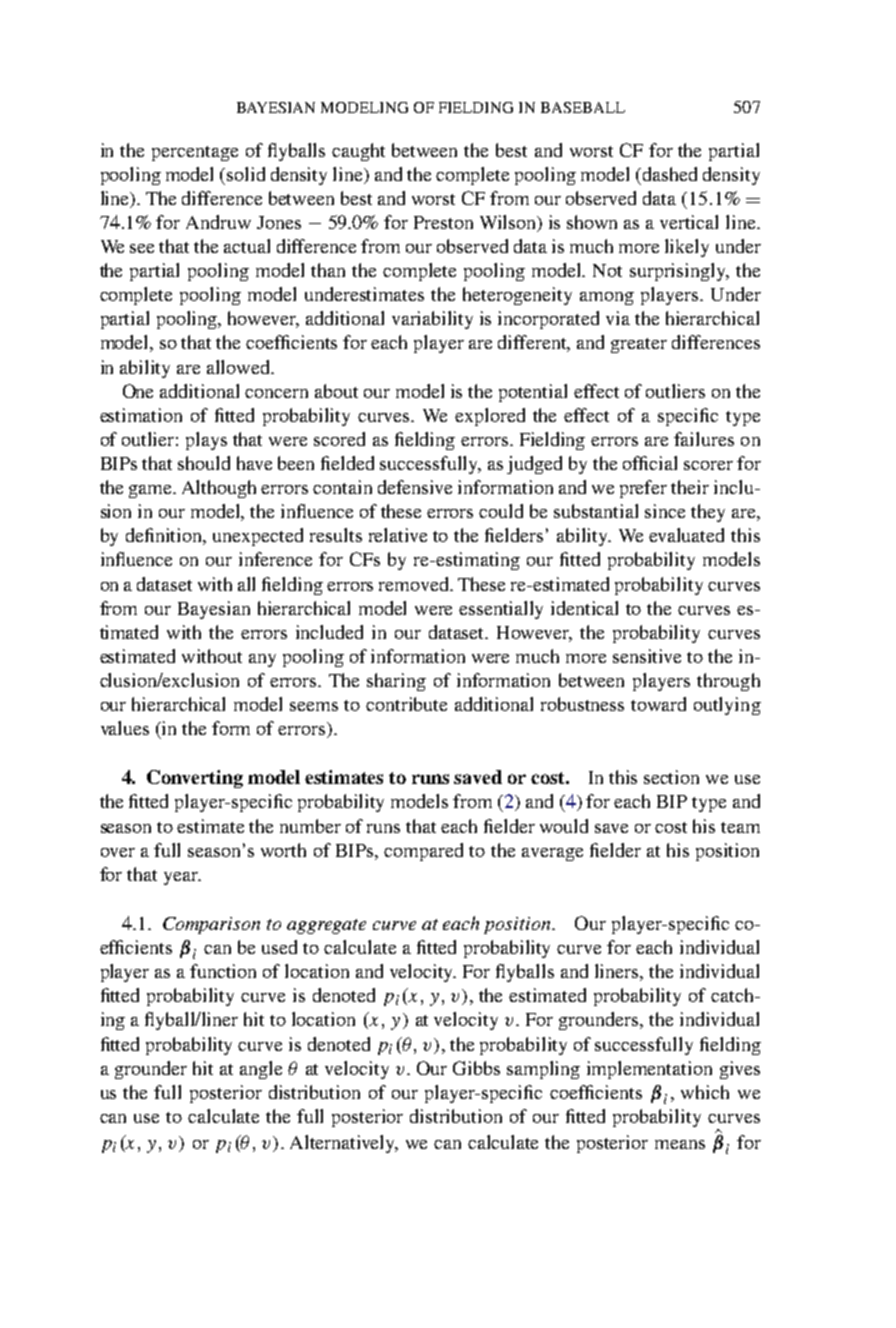  What do you see at coordinates (358, 152) in the image?
I see `caught` at bounding box center [358, 152].
